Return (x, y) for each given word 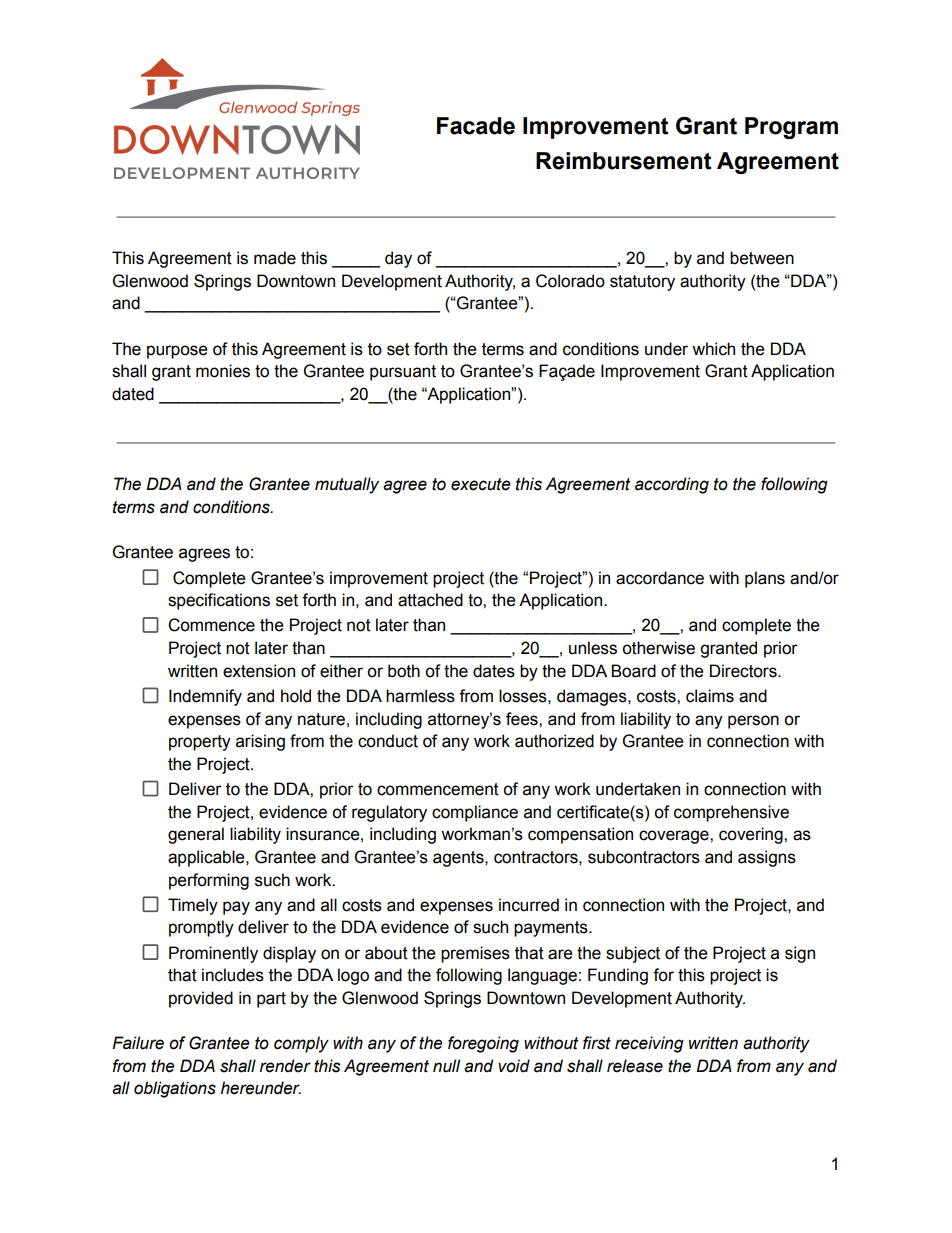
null (446, 1066)
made (275, 258)
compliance (475, 813)
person (753, 722)
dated (133, 394)
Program (791, 128)
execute (481, 484)
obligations (175, 1089)
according (672, 485)
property (200, 743)
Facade (476, 126)
